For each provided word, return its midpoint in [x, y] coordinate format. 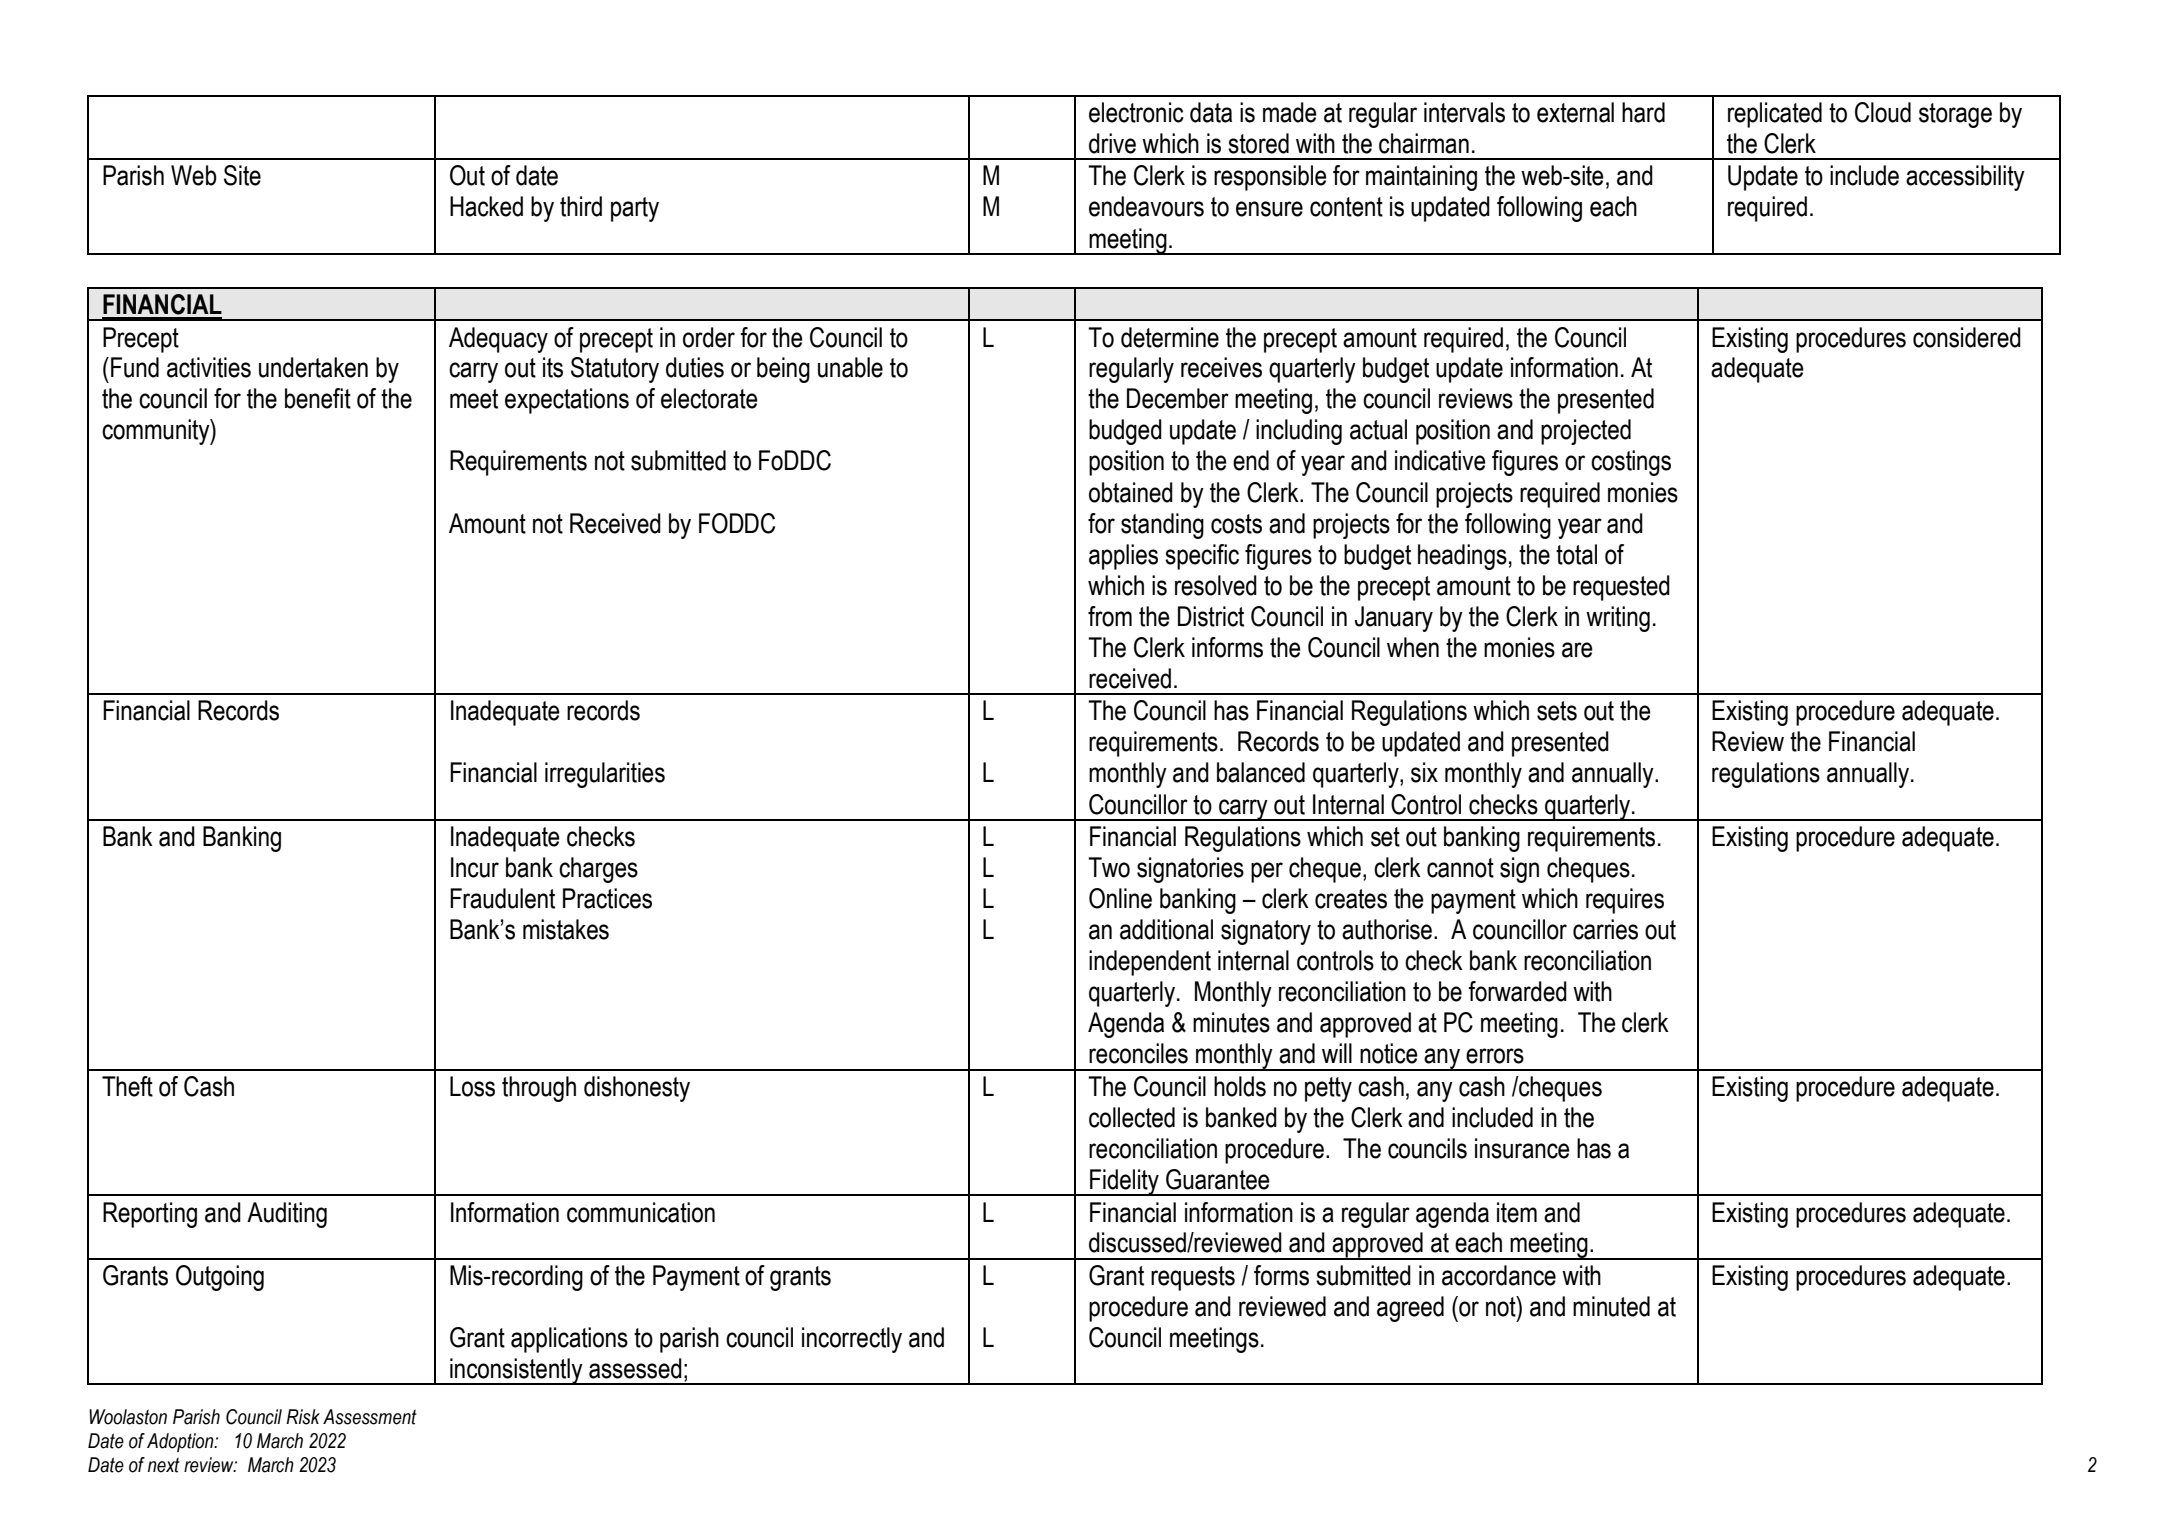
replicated [1775, 115]
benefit [318, 398]
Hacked [486, 206]
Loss [472, 1086]
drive [1112, 143]
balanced [1261, 772]
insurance [1522, 1148]
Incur [475, 867]
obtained [1131, 492]
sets [1557, 711]
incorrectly [852, 1340]
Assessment [370, 1417]
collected [1132, 1117]
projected [1586, 432]
